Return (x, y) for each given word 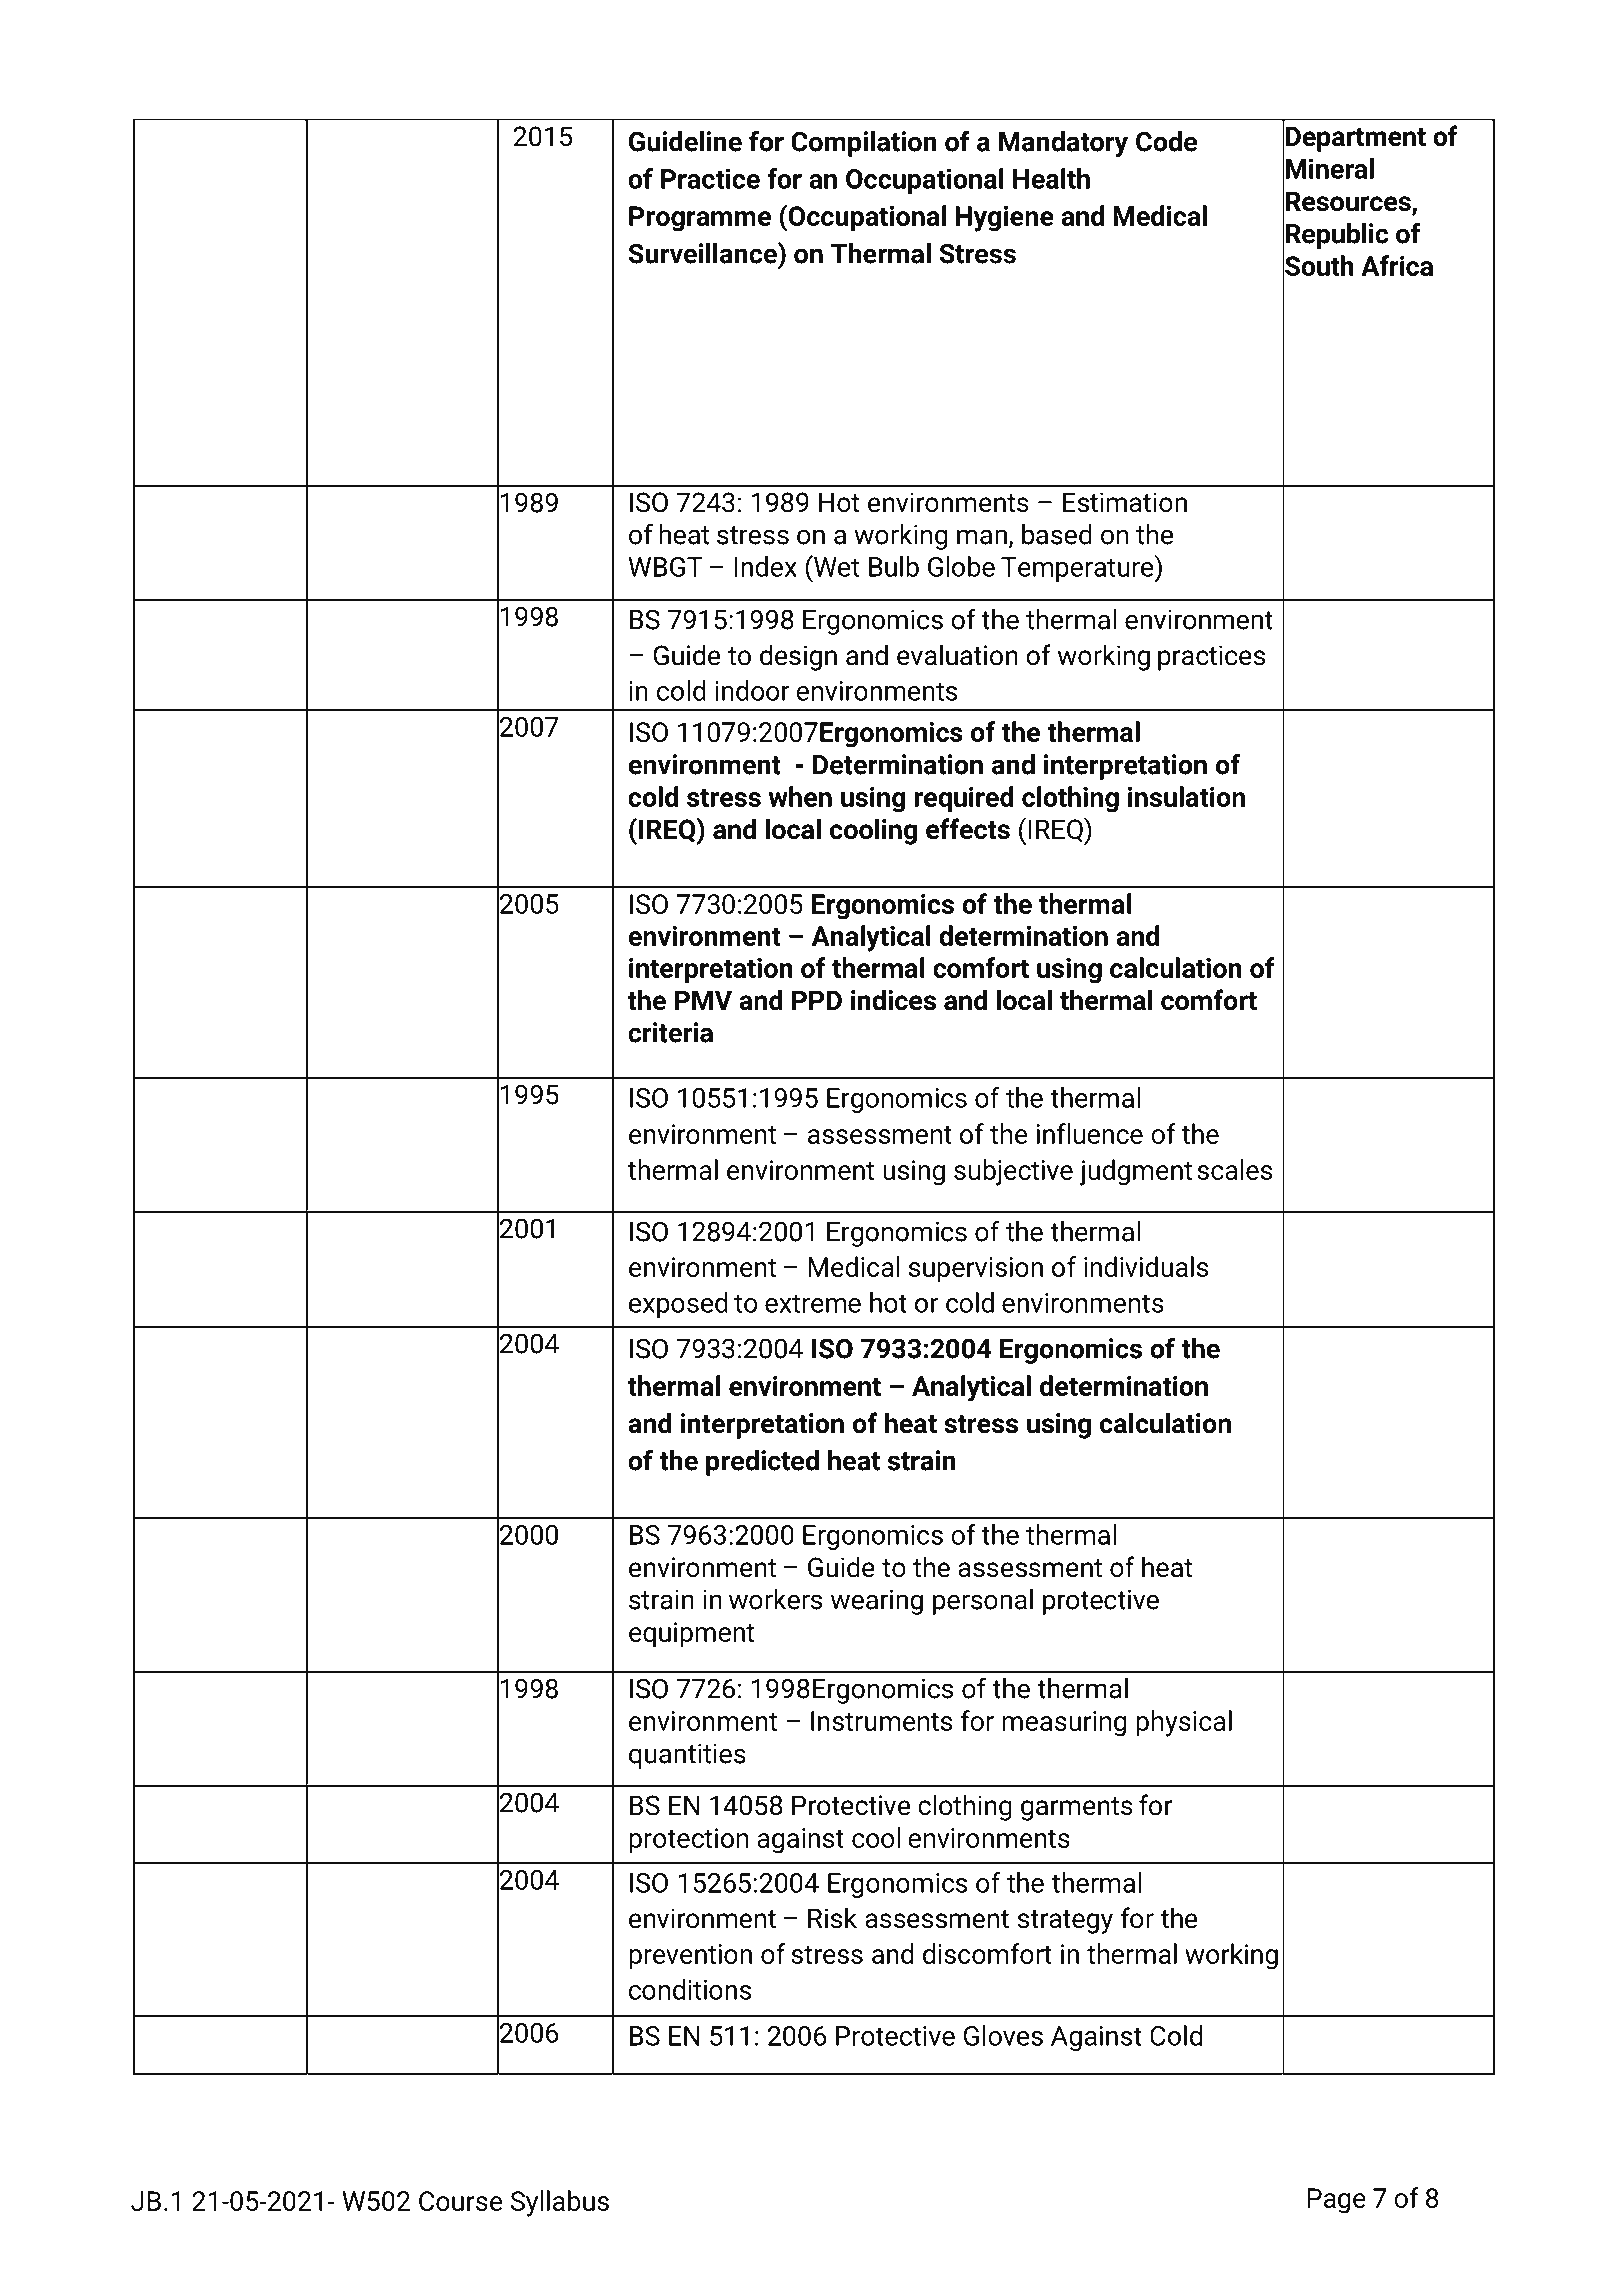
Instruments (881, 1721)
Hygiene (1005, 219)
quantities (687, 1756)
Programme (700, 219)
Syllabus (560, 2203)
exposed (678, 1305)
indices (893, 1000)
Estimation (1125, 502)
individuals (1146, 1266)
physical (1184, 1723)
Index (766, 566)
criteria (670, 1032)
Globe (961, 566)
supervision (976, 1270)
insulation (1186, 796)
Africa (1397, 265)
